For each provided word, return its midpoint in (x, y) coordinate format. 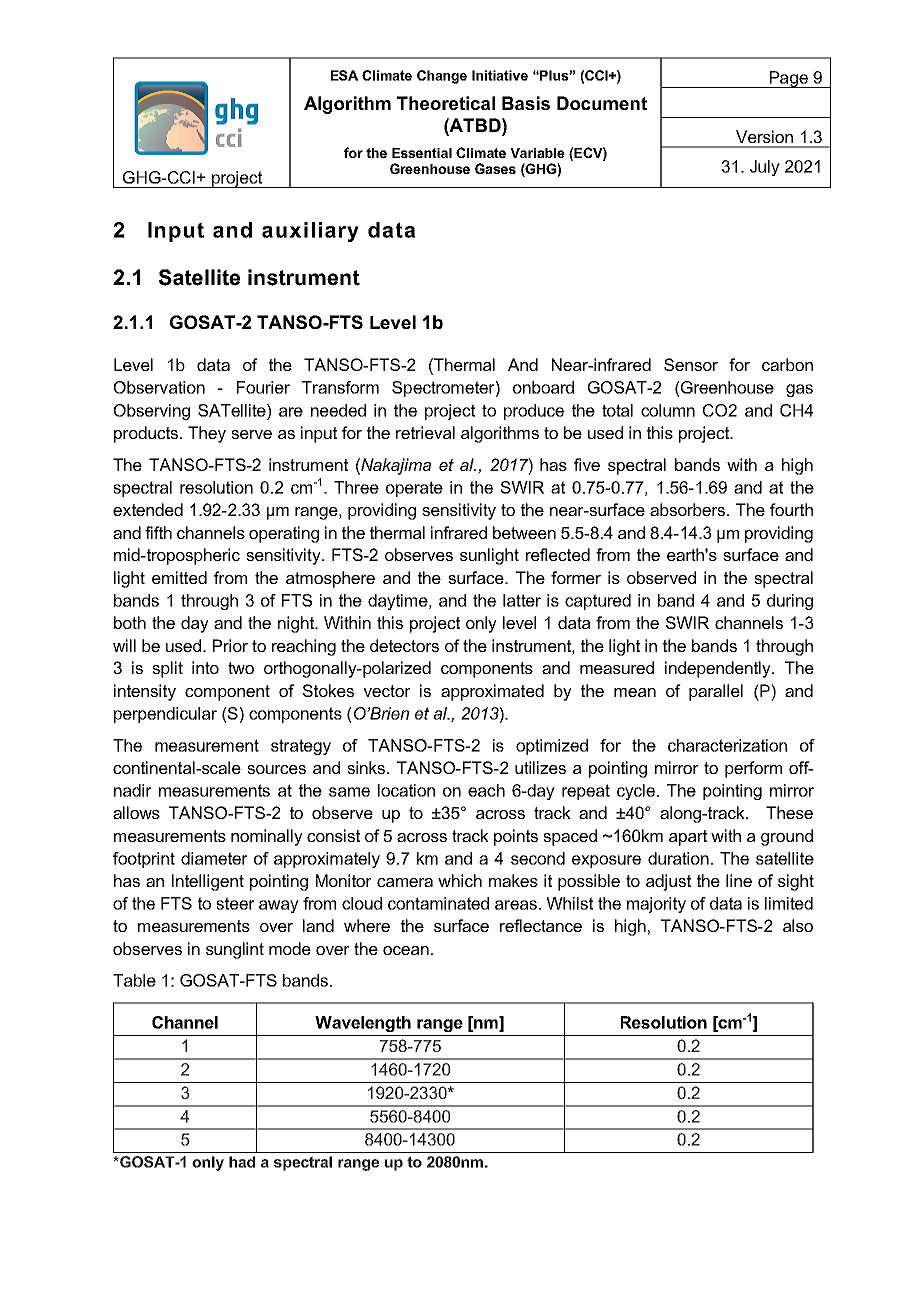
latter (522, 600)
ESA (344, 75)
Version (764, 136)
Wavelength (363, 1024)
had (242, 1162)
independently (719, 669)
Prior (230, 645)
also (798, 925)
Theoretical (446, 103)
